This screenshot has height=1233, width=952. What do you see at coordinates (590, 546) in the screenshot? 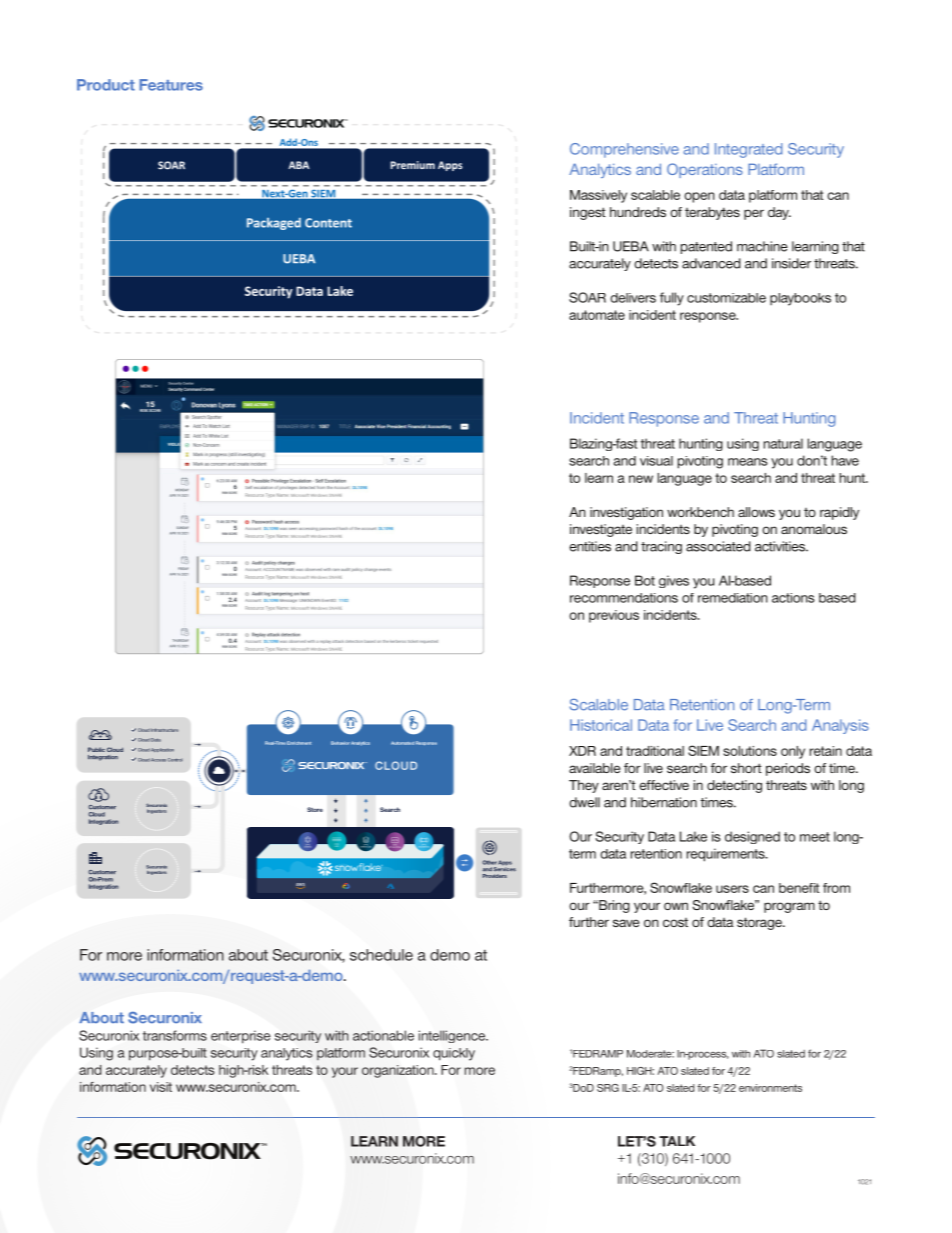
I see `entities` at bounding box center [590, 546].
